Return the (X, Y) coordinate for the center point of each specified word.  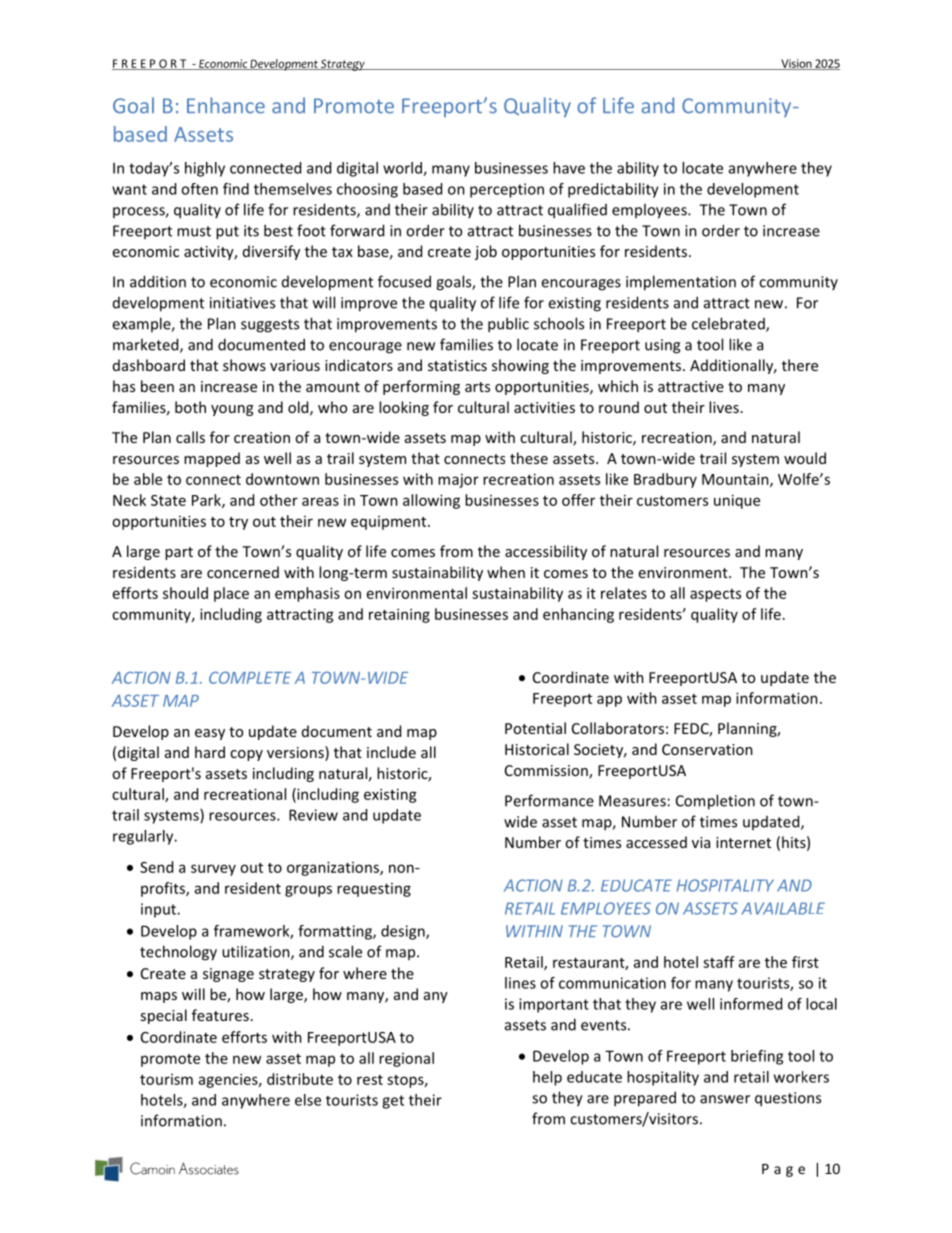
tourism (166, 1079)
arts (477, 387)
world (403, 169)
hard (210, 752)
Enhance (226, 105)
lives (724, 407)
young (232, 410)
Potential (535, 728)
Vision (796, 64)
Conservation (707, 749)
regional (406, 1059)
